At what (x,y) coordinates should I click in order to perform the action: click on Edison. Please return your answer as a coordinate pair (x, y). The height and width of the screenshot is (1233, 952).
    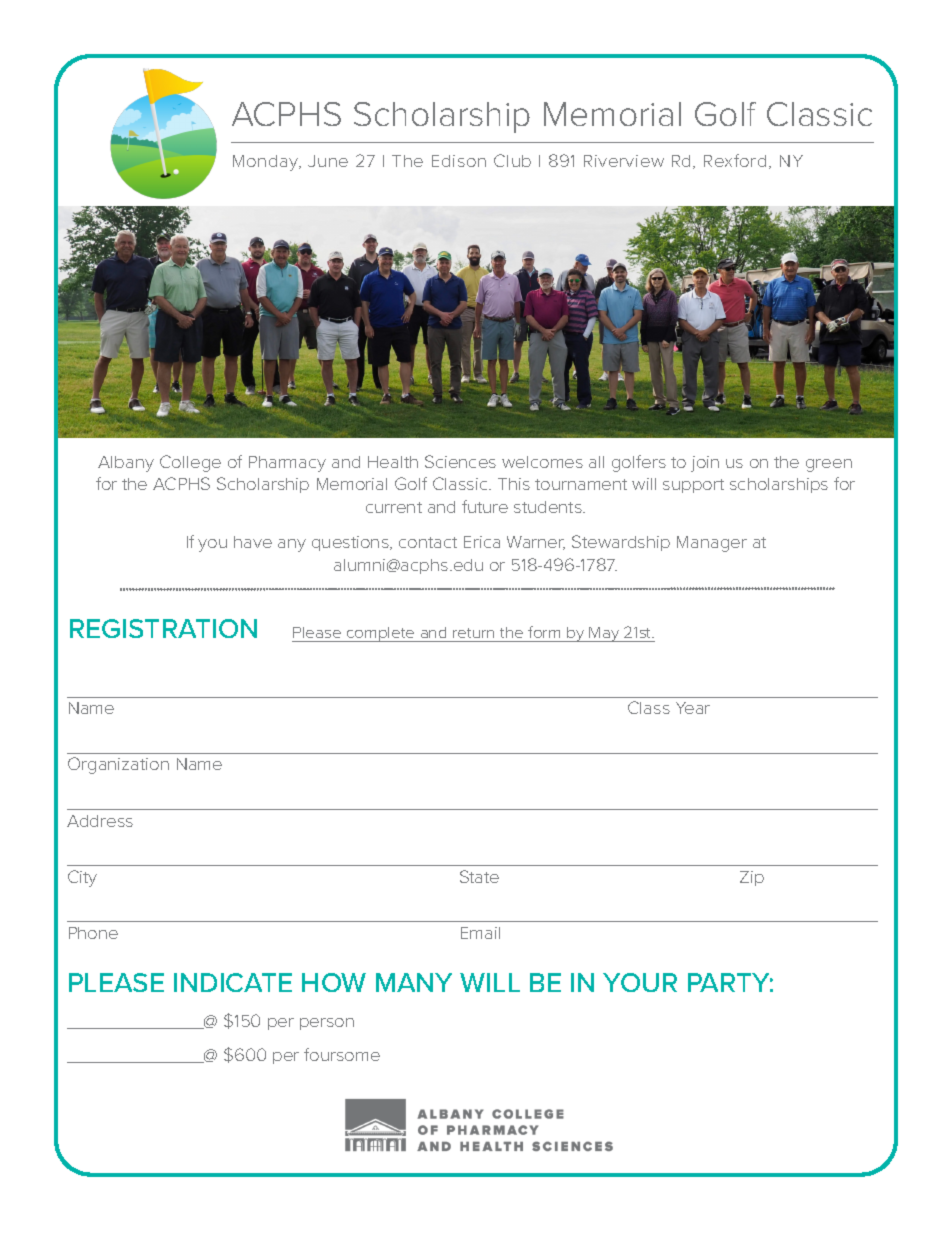
    Looking at the image, I should click on (459, 161).
